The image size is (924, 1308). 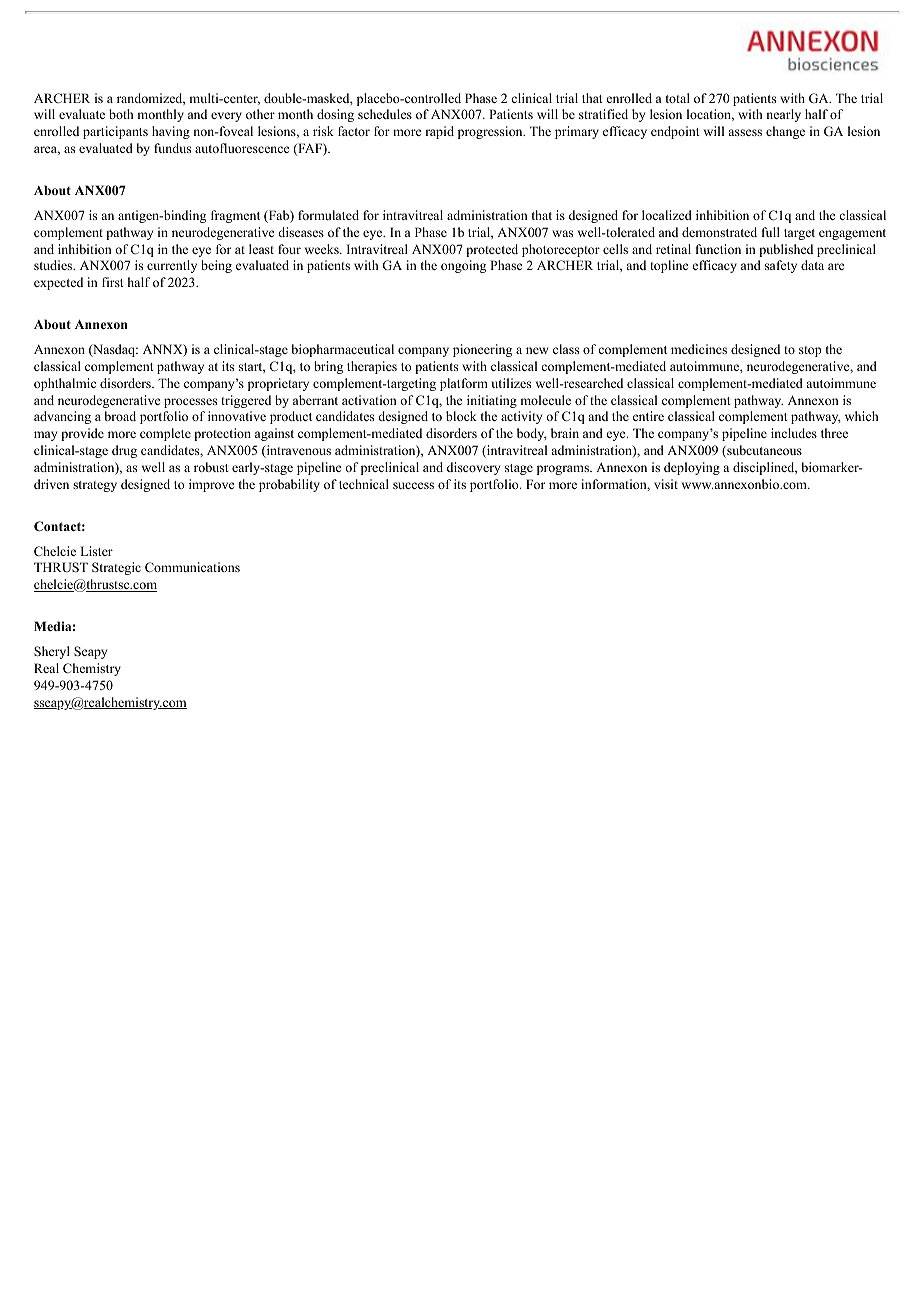 I want to click on ongoing, so click(x=463, y=266).
